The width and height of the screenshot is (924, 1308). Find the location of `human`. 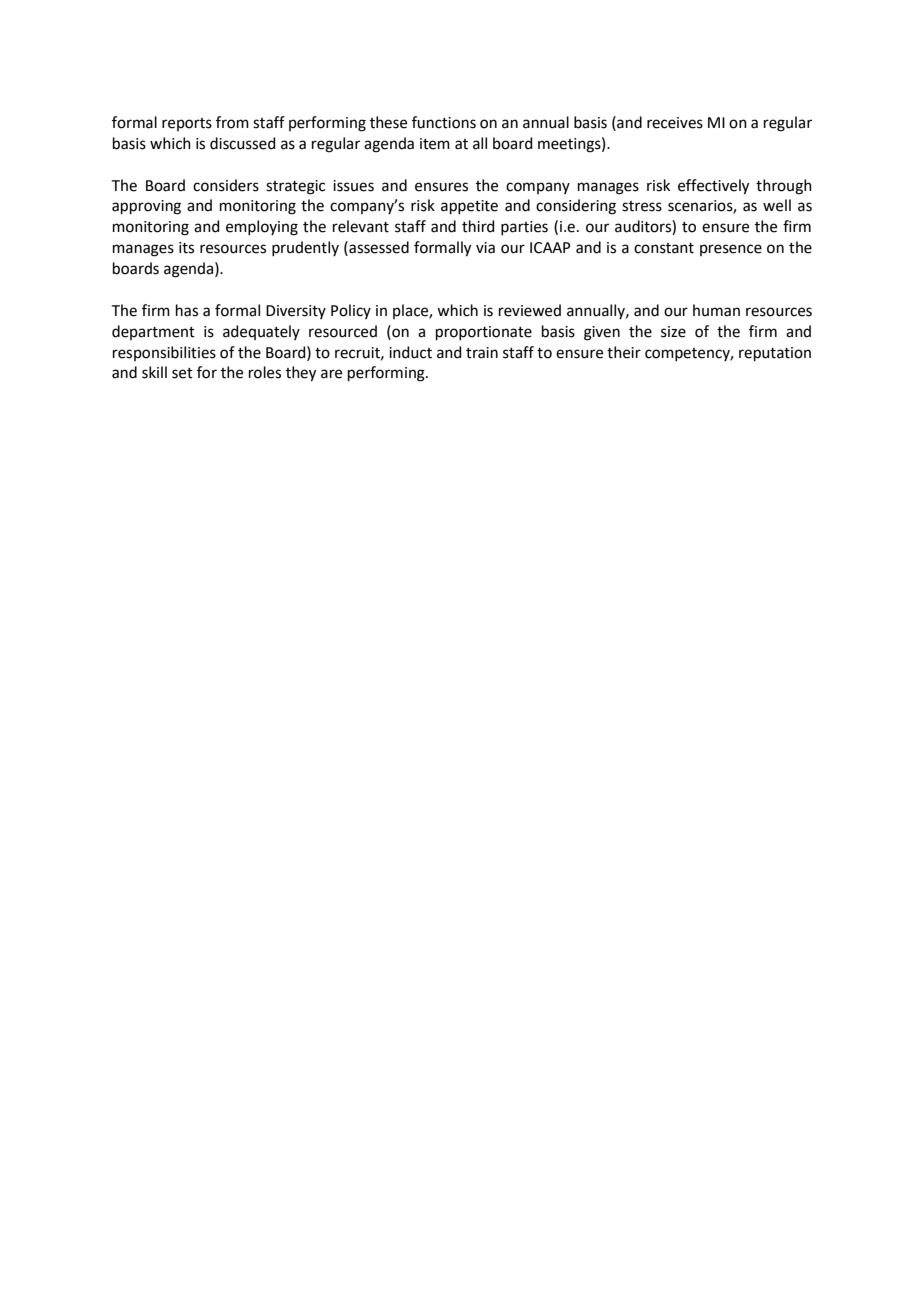

human is located at coordinates (716, 310).
